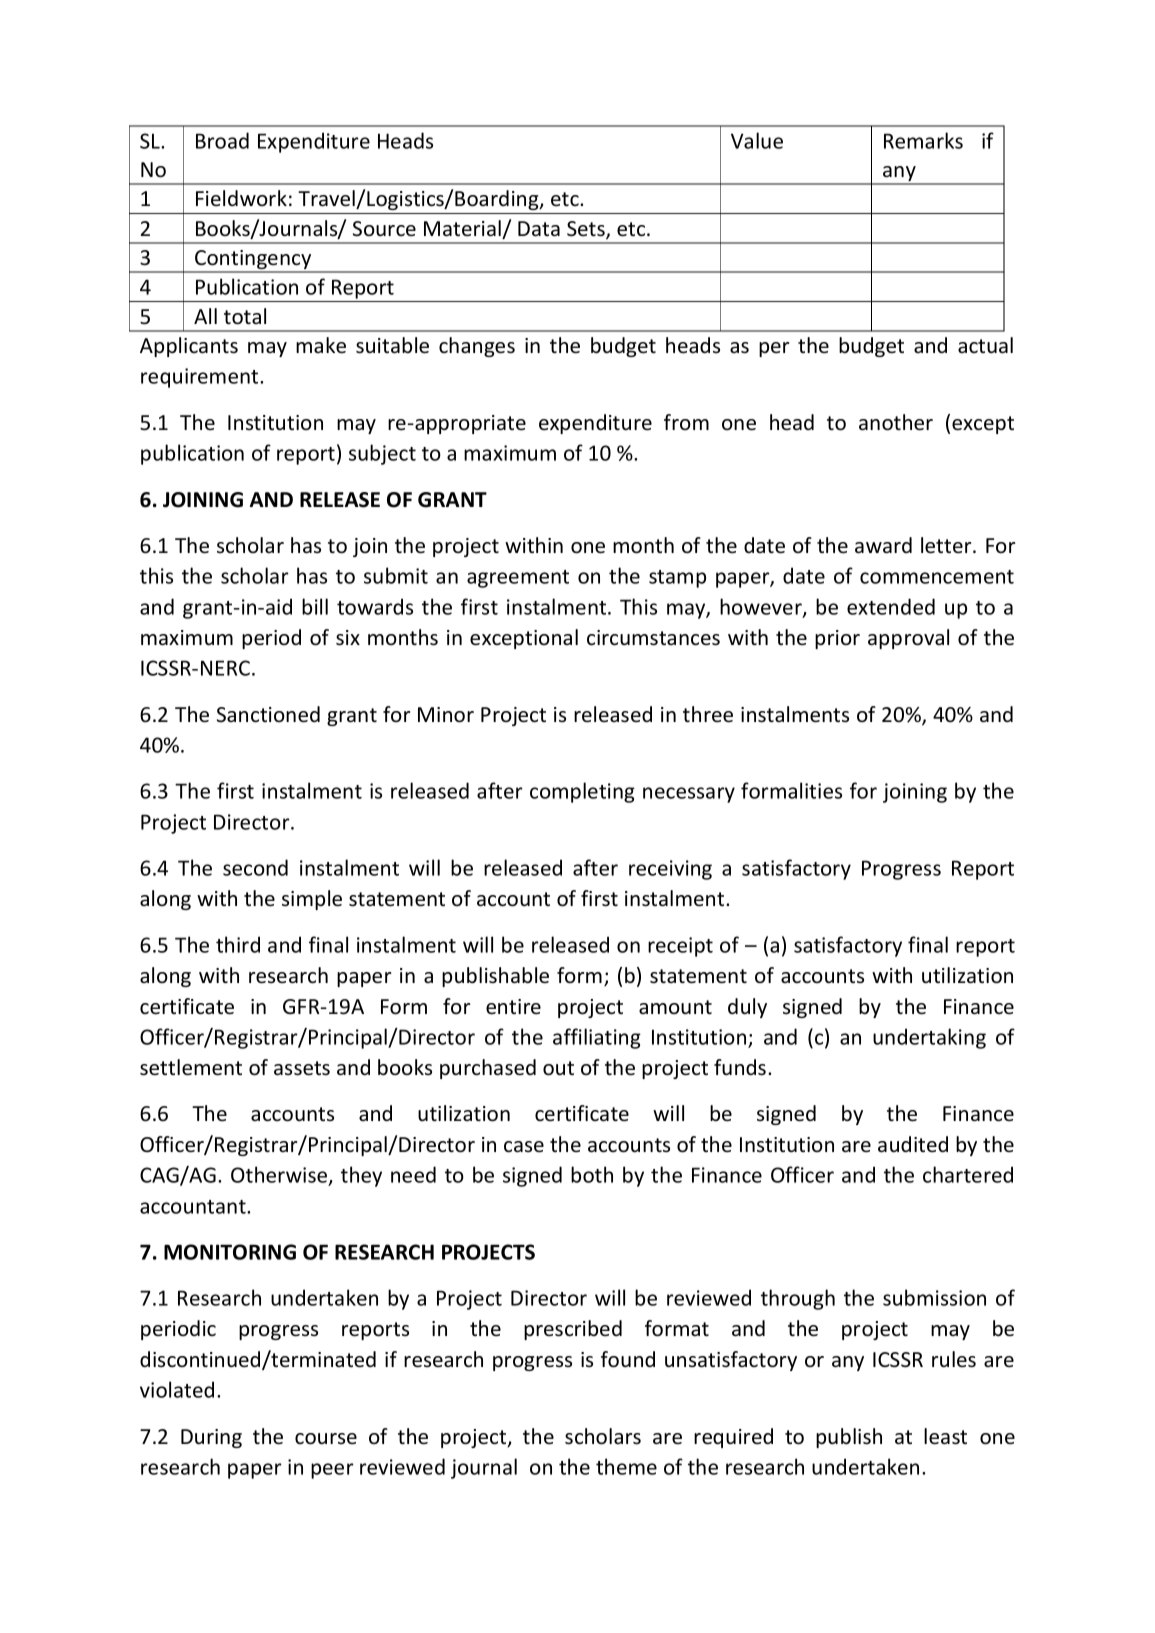  What do you see at coordinates (326, 1439) in the image?
I see `course` at bounding box center [326, 1439].
